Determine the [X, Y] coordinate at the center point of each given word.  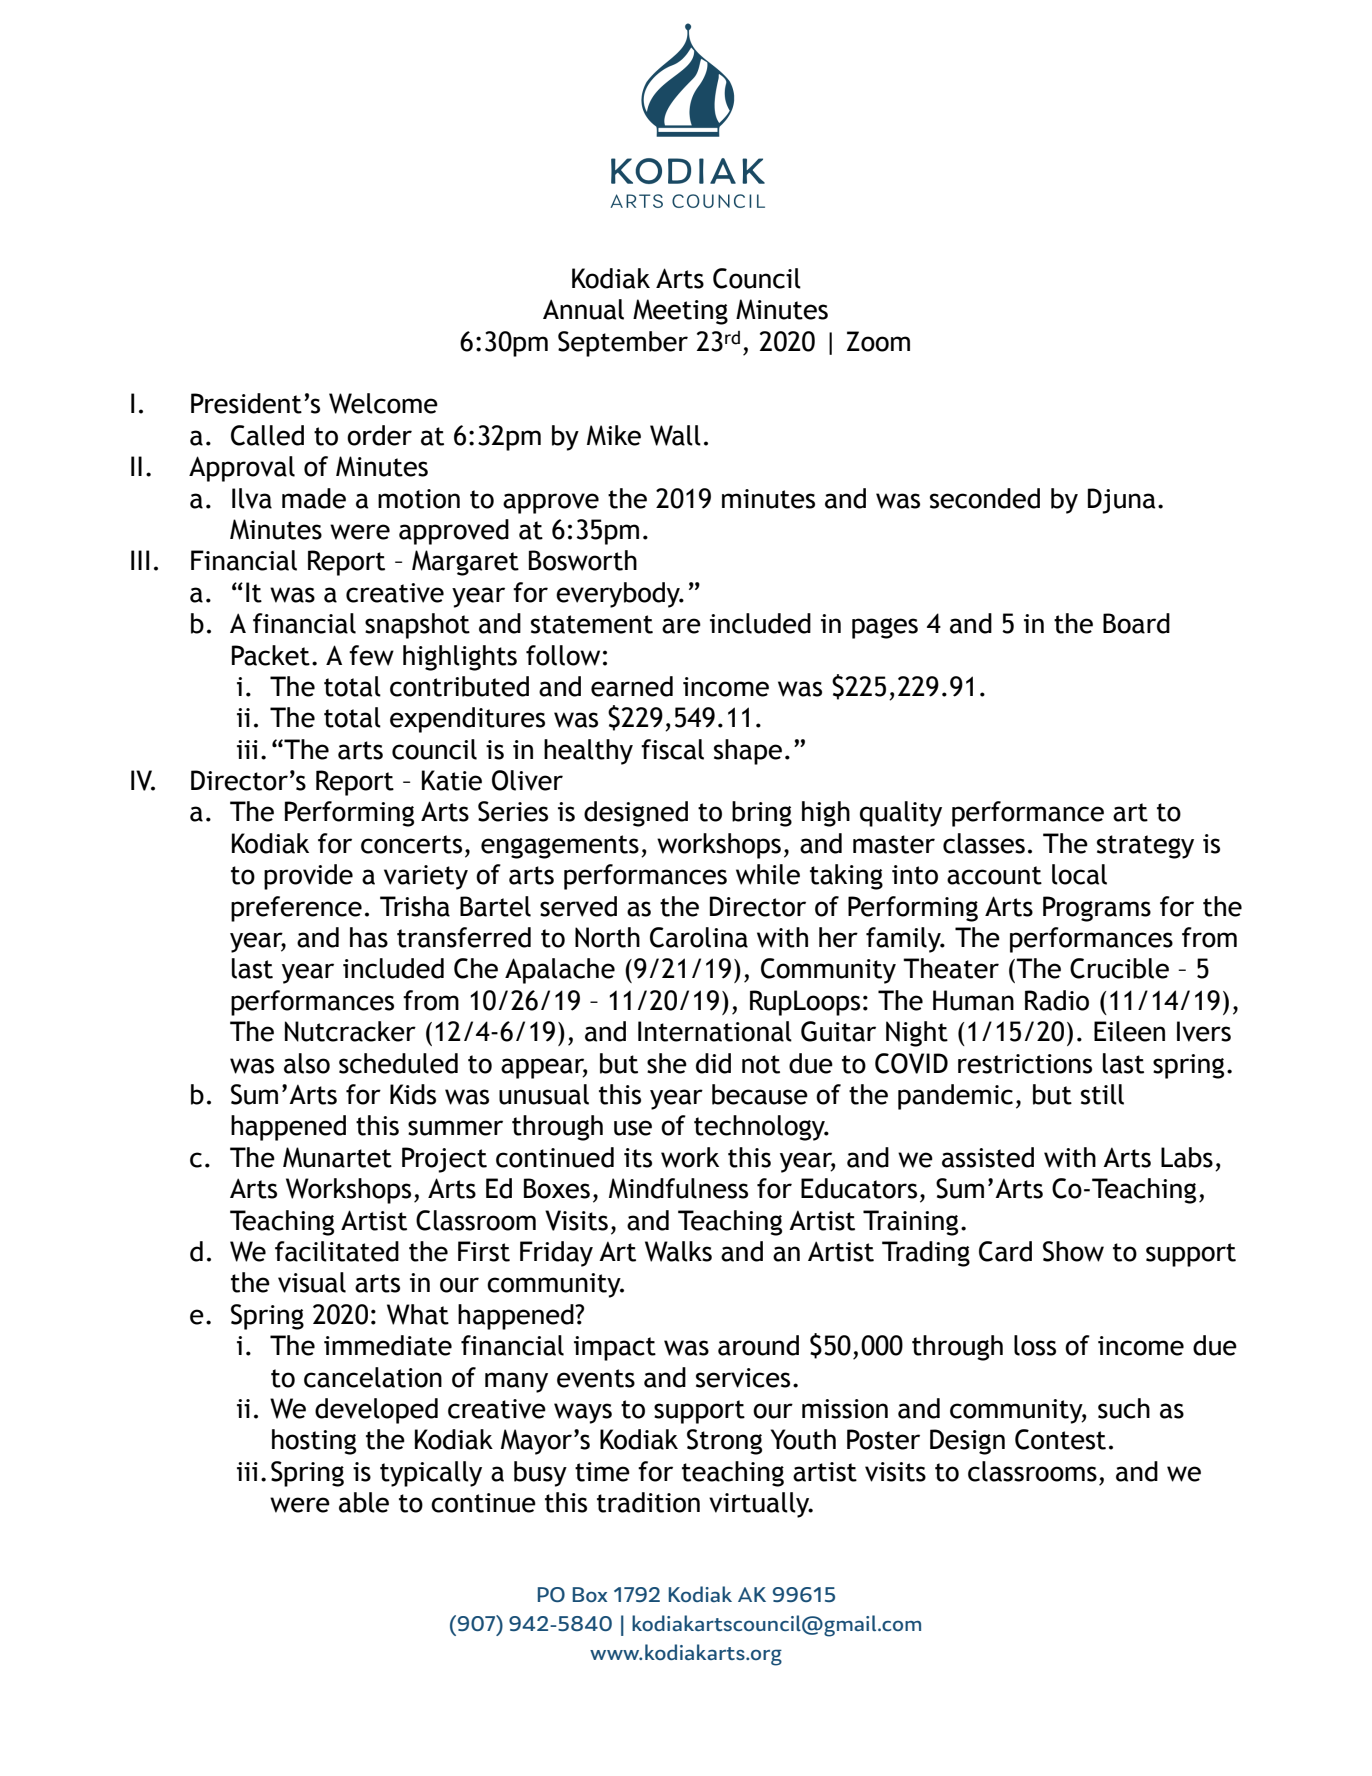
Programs [1097, 909]
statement [592, 624]
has [369, 937]
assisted [988, 1157]
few [371, 655]
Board [1136, 623]
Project [444, 1160]
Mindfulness [678, 1188]
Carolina [699, 937]
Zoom [878, 341]
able [364, 1502]
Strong [724, 1442]
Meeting [680, 312]
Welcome [383, 403]
